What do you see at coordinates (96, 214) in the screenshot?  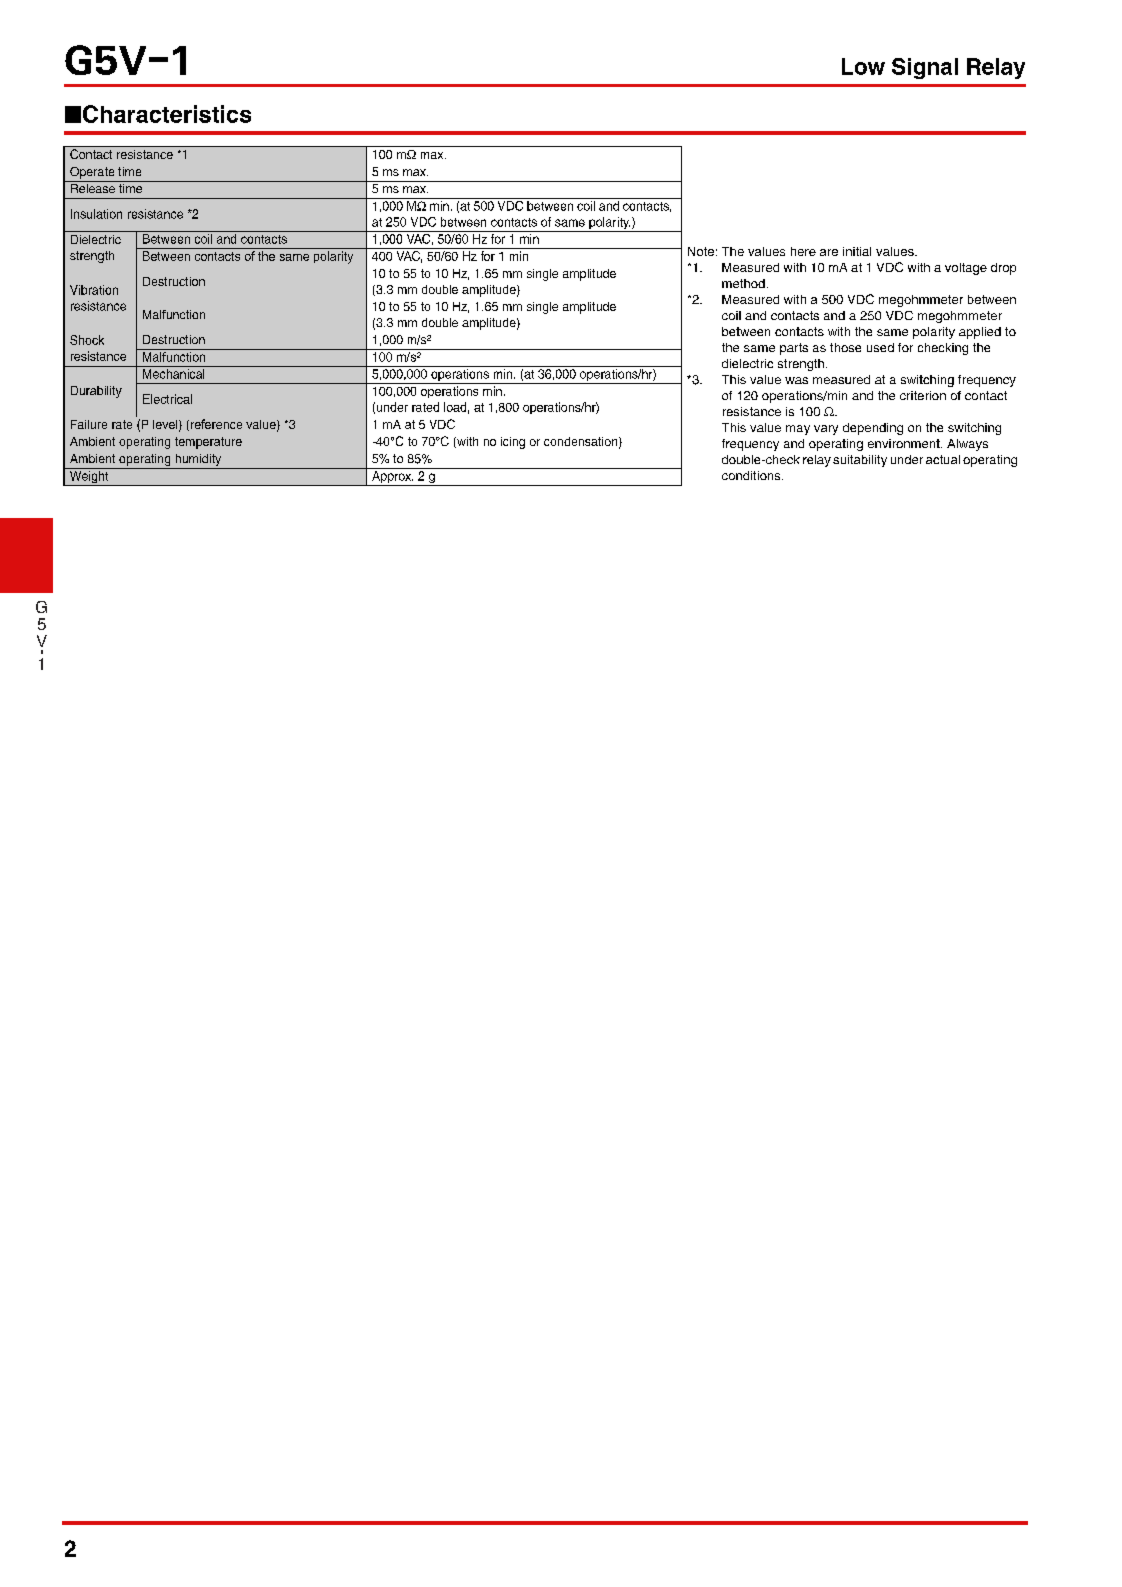 I see `Insulation` at bounding box center [96, 214].
